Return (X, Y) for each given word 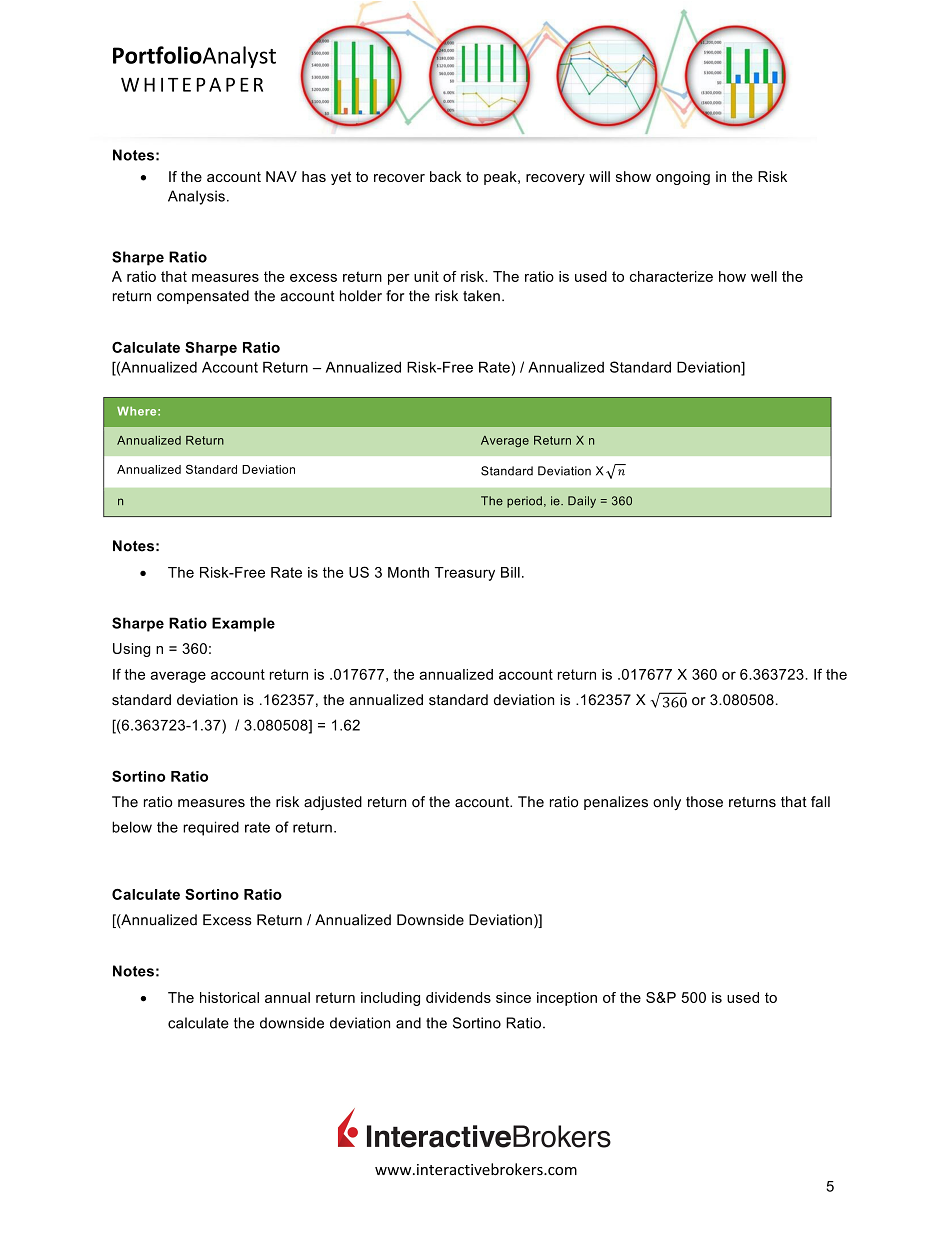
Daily (582, 502)
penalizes (616, 803)
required (211, 828)
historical (229, 997)
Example (243, 624)
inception (567, 999)
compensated (203, 297)
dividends (458, 997)
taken (481, 296)
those (704, 802)
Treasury (465, 574)
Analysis (196, 197)
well (764, 276)
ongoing (683, 178)
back (445, 176)
